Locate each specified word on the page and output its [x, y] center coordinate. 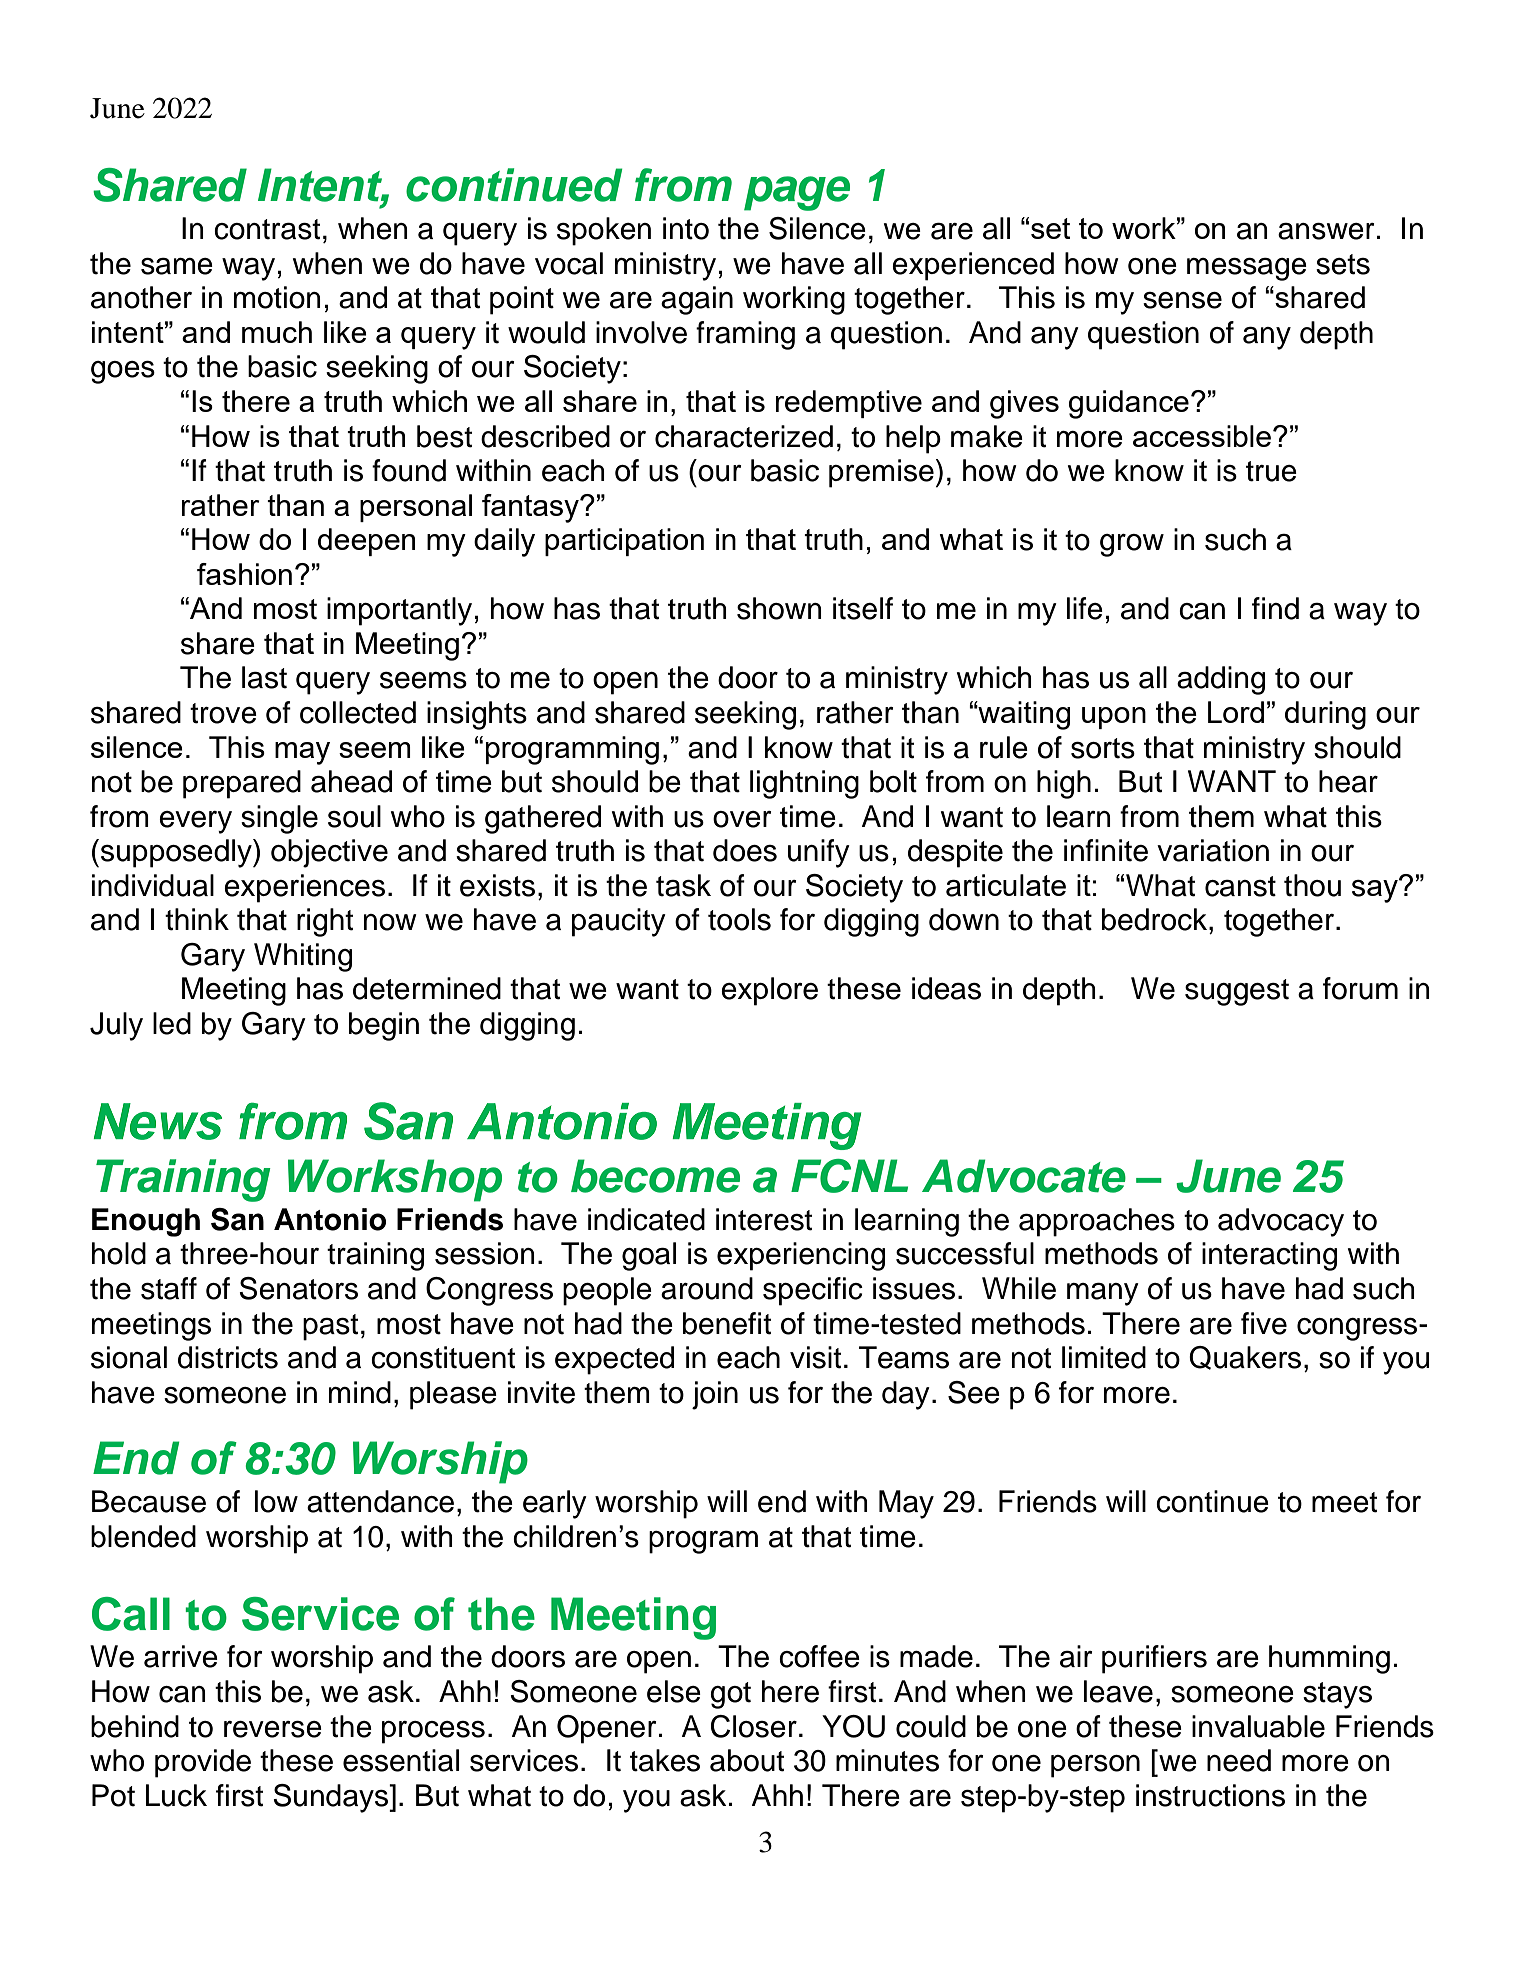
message [1247, 269]
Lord [1236, 712]
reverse [273, 1729]
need [1239, 1760]
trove [223, 713]
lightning [804, 784]
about [747, 1760]
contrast [267, 229]
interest [764, 1219]
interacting [1269, 1256]
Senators [298, 1288]
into [686, 228]
